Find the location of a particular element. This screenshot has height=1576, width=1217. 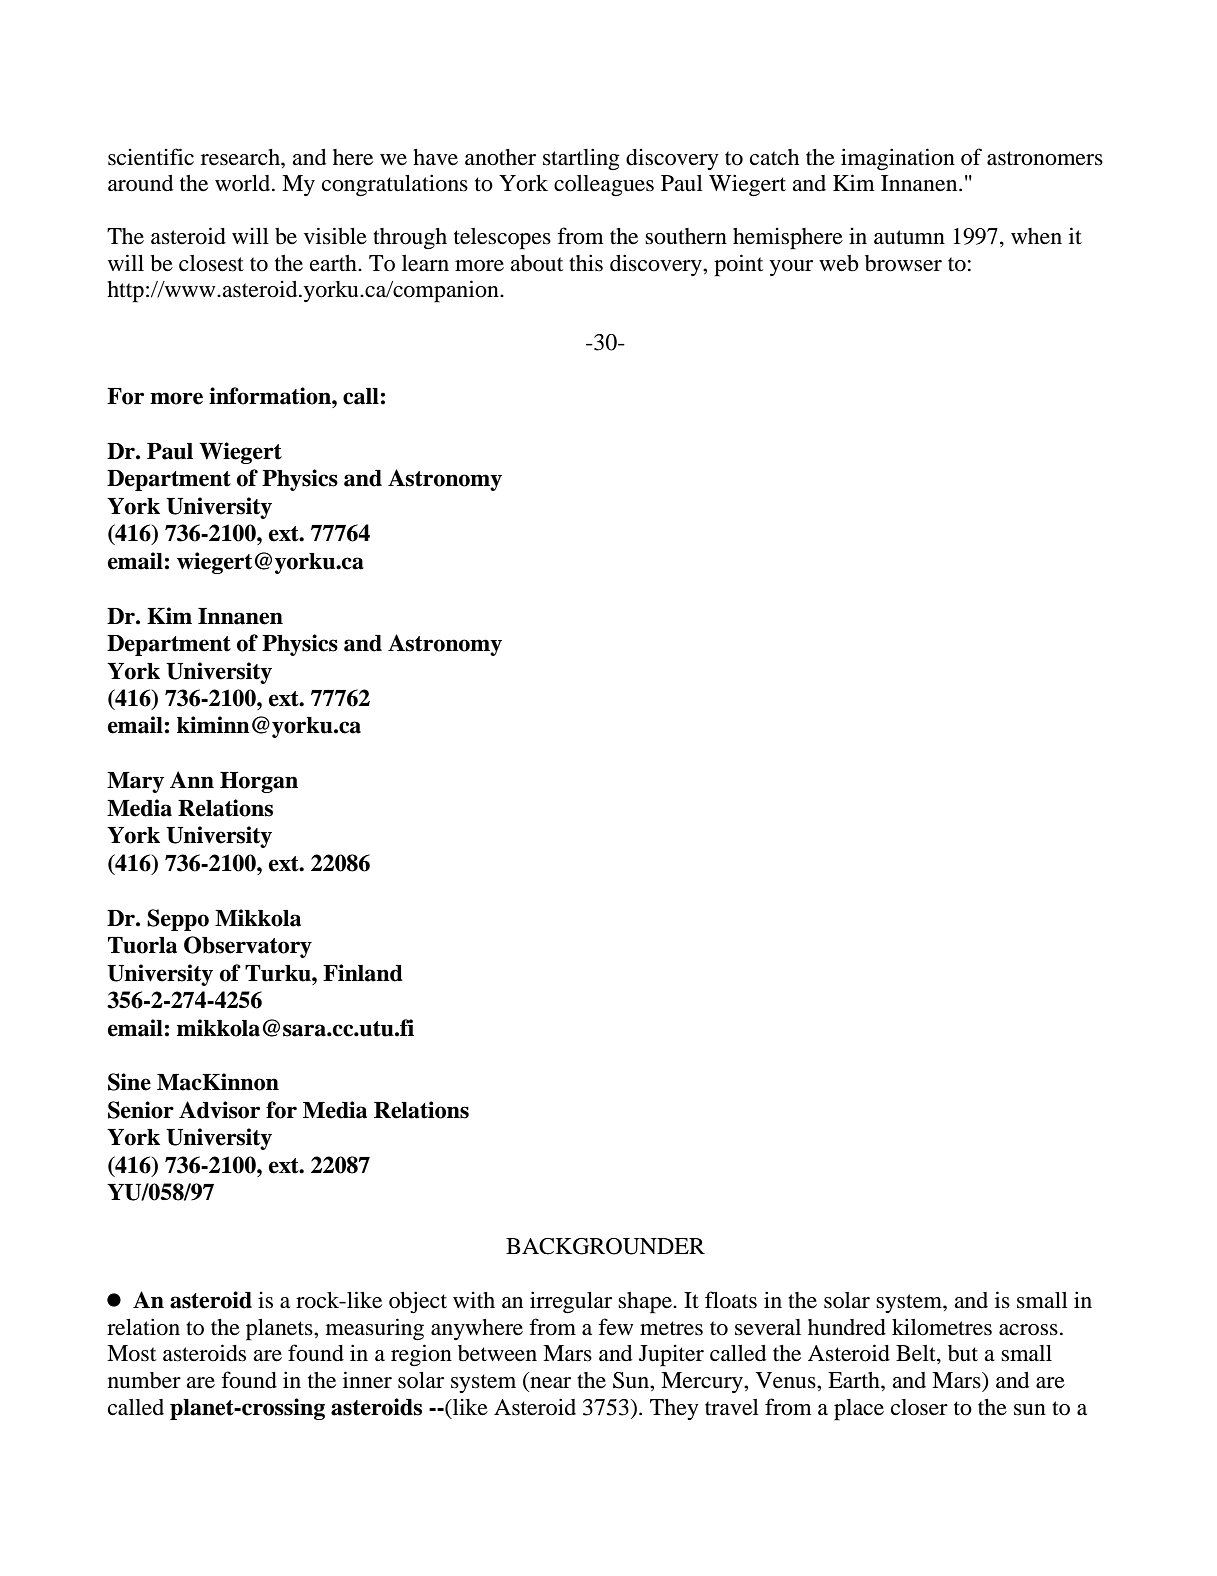

world is located at coordinates (244, 183).
